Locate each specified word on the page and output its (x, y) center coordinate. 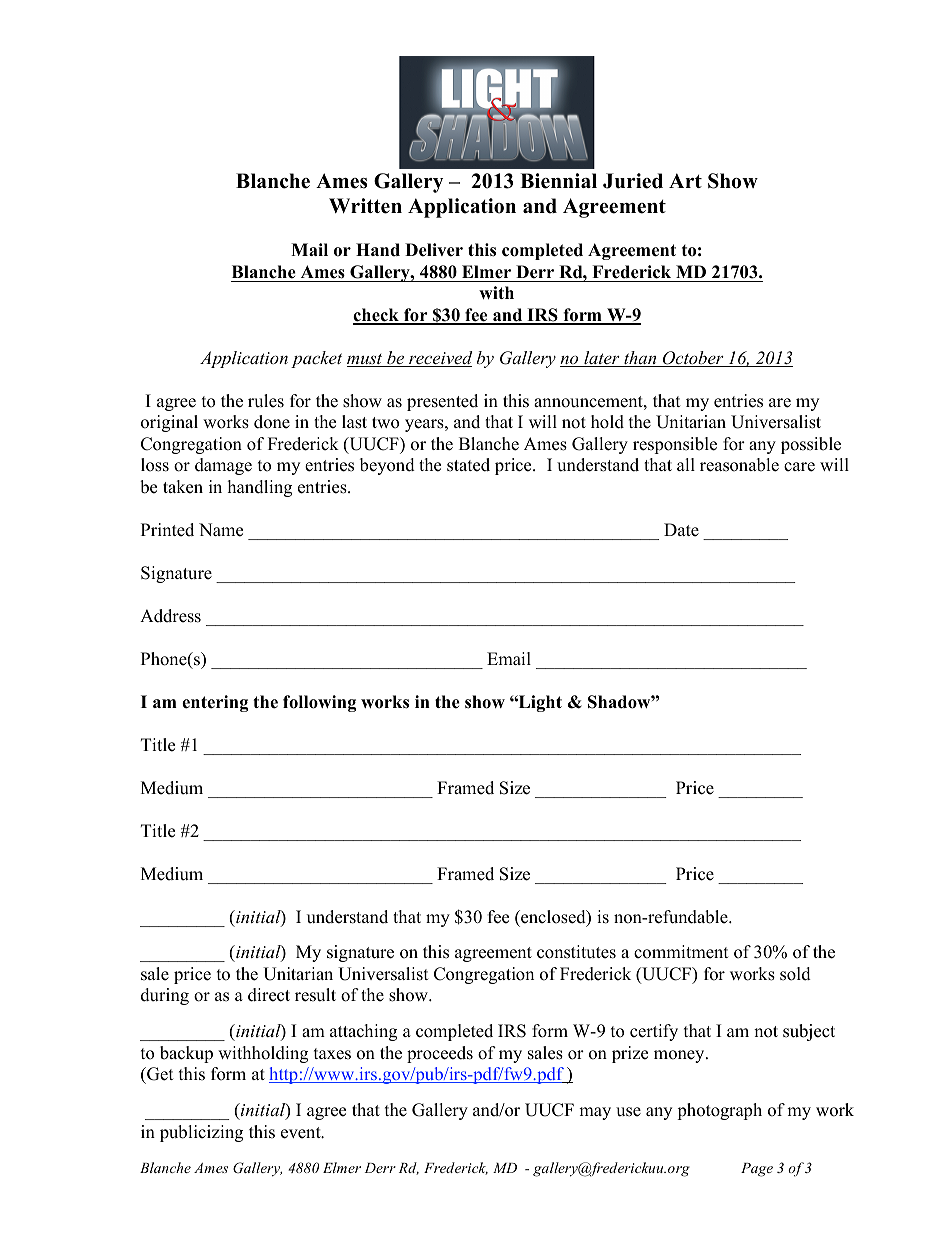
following (320, 703)
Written (365, 206)
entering (215, 703)
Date (681, 530)
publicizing (201, 1133)
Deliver (434, 250)
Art (685, 180)
